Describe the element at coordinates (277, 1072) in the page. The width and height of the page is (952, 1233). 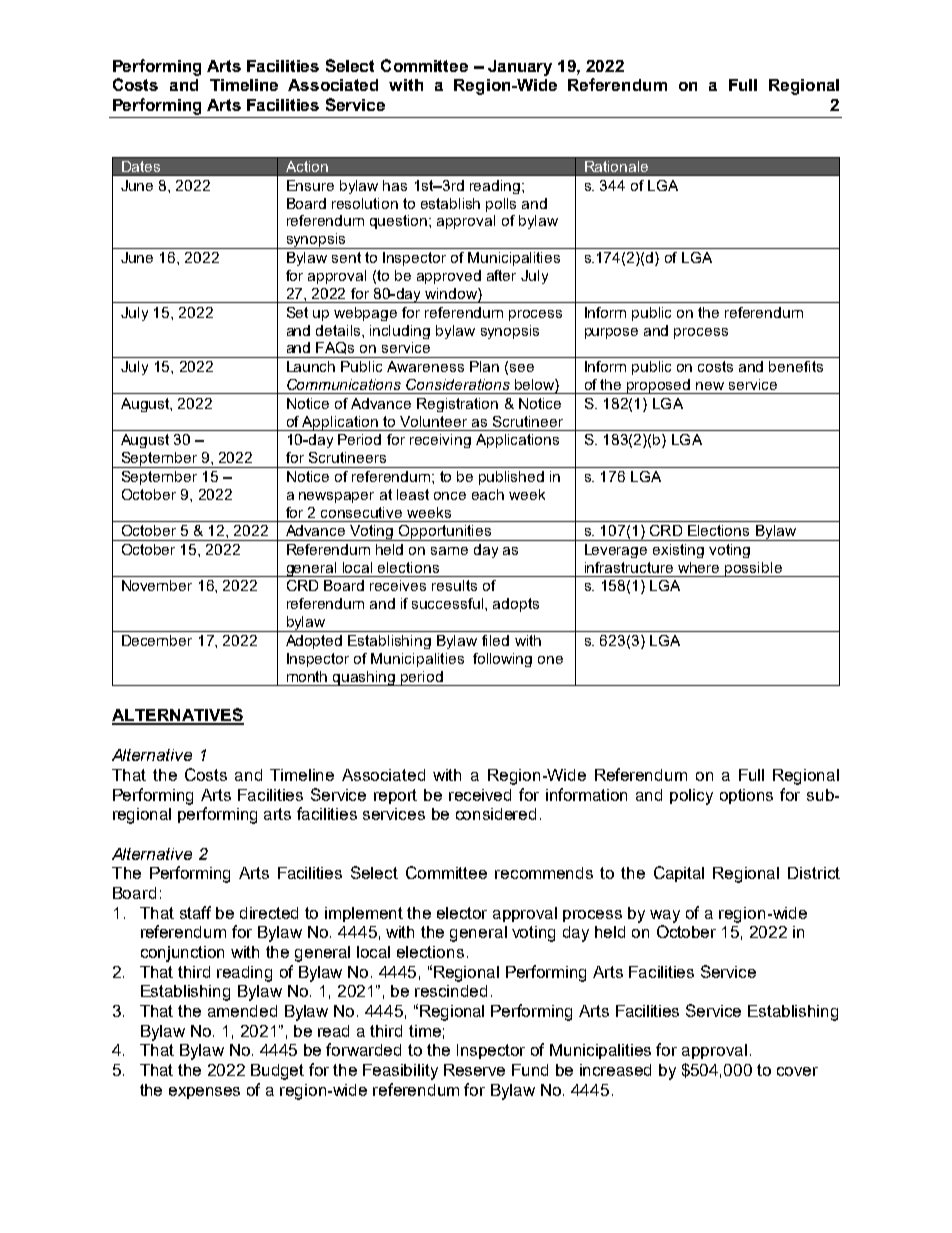
I see `Budget` at that location.
